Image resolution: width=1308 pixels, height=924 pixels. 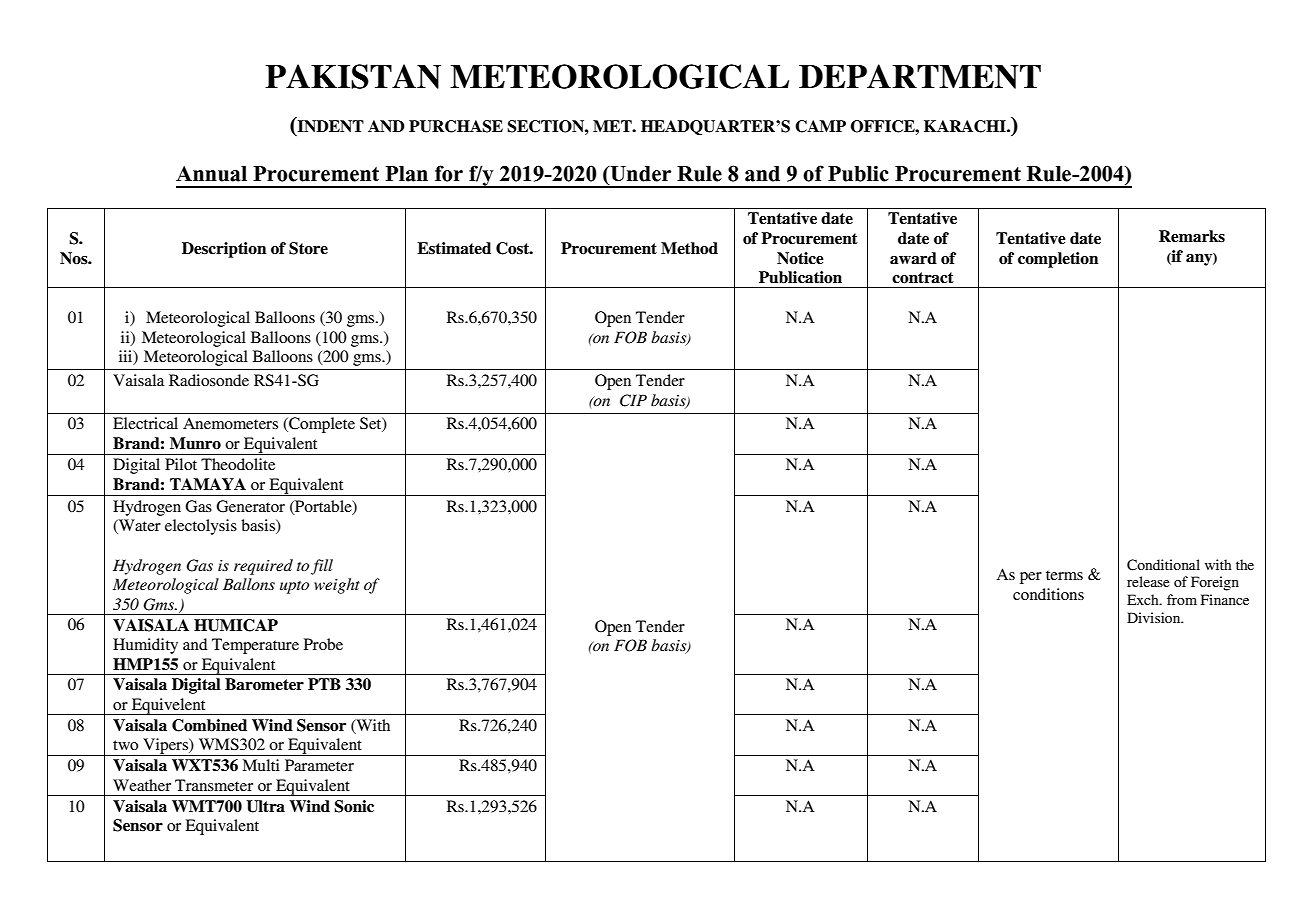 I want to click on weight, so click(x=337, y=586).
